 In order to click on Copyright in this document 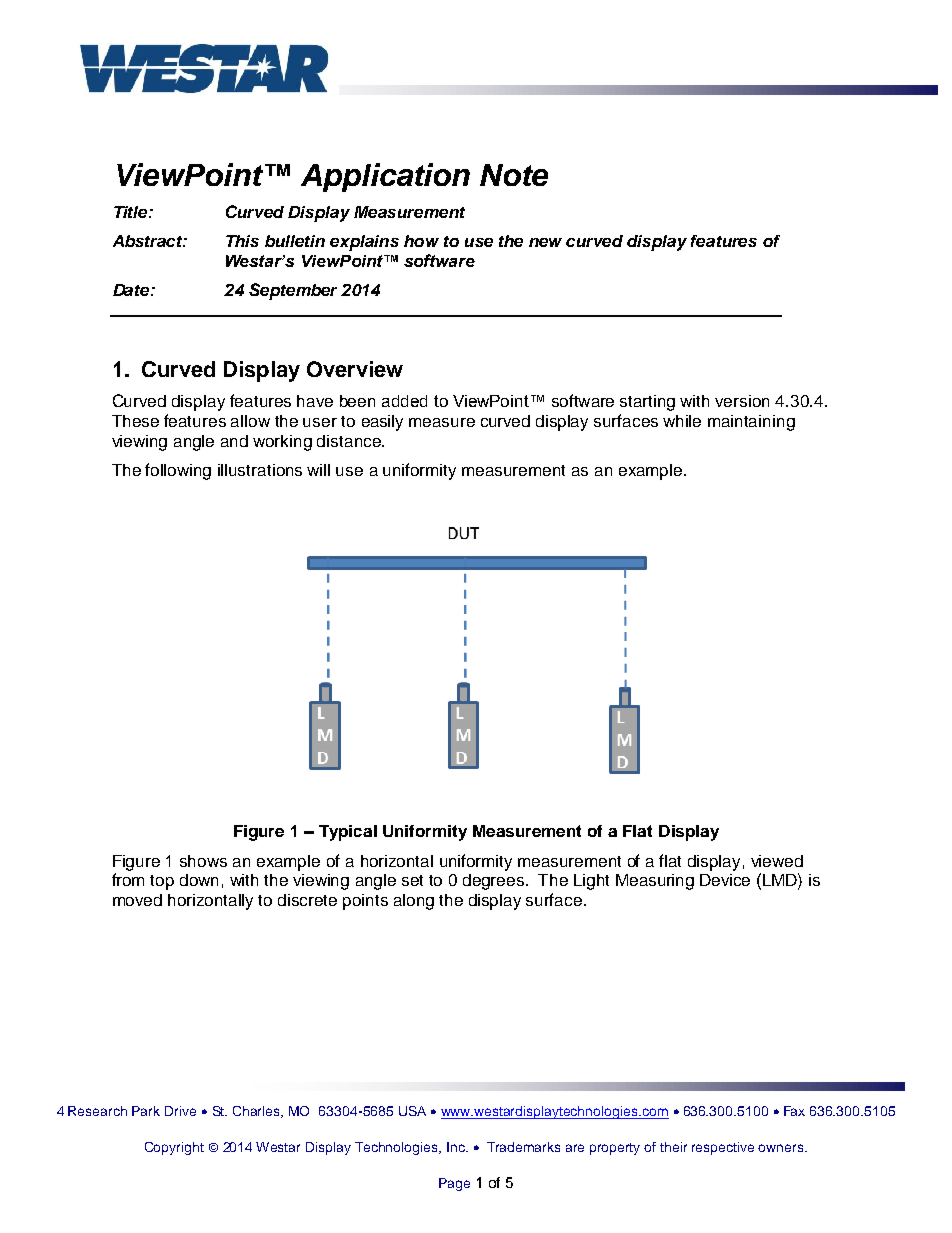, I will do `click(174, 1148)`.
